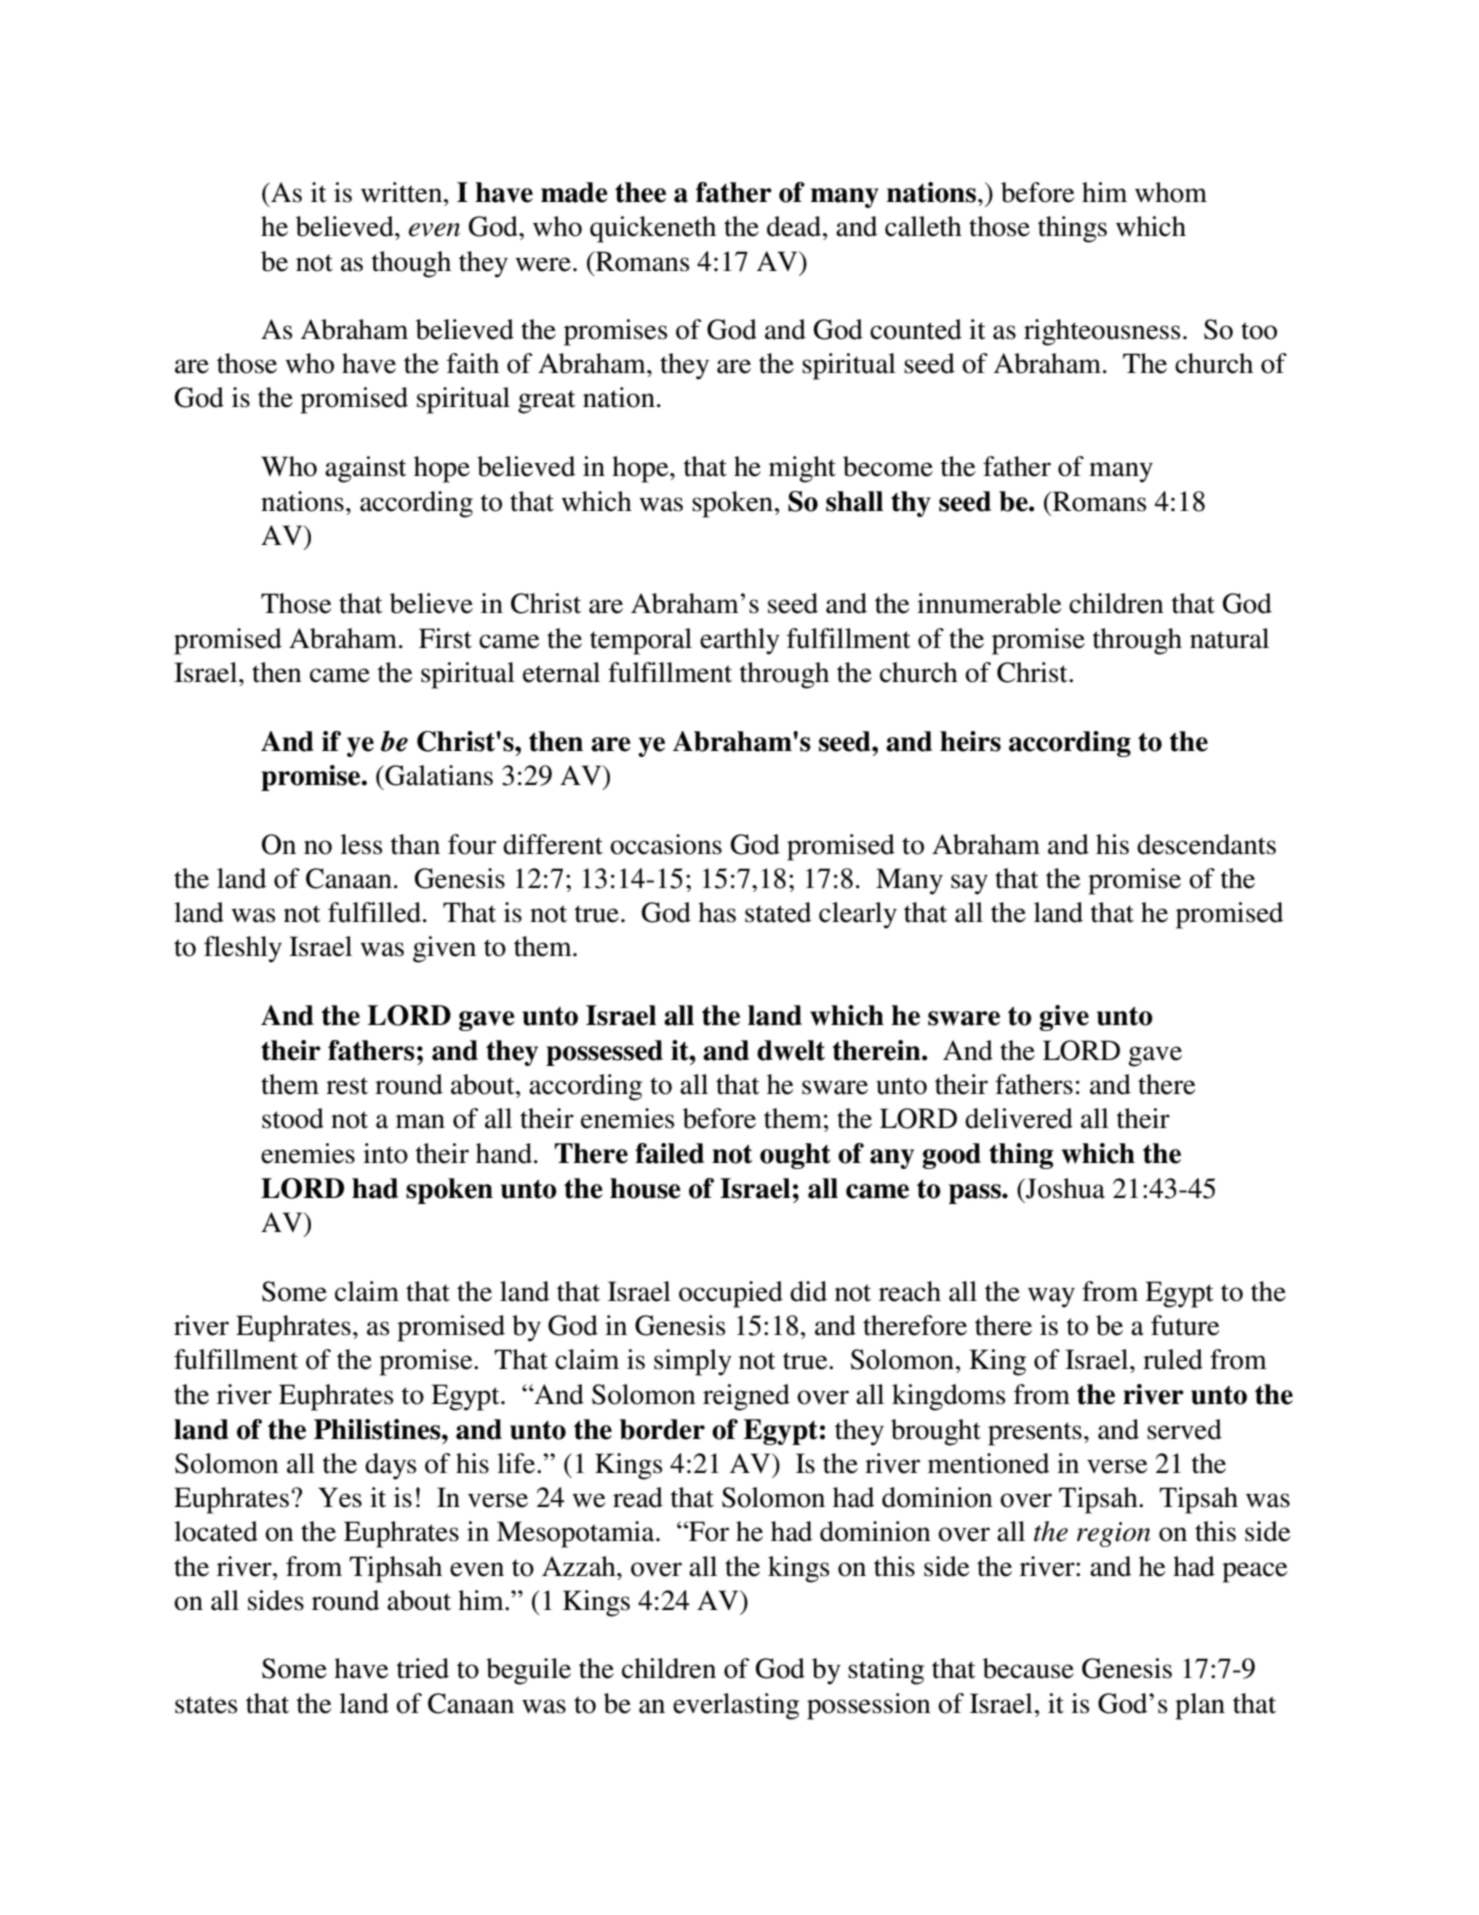 This screenshot has height=1915, width=1479. I want to click on tried, so click(422, 1668).
